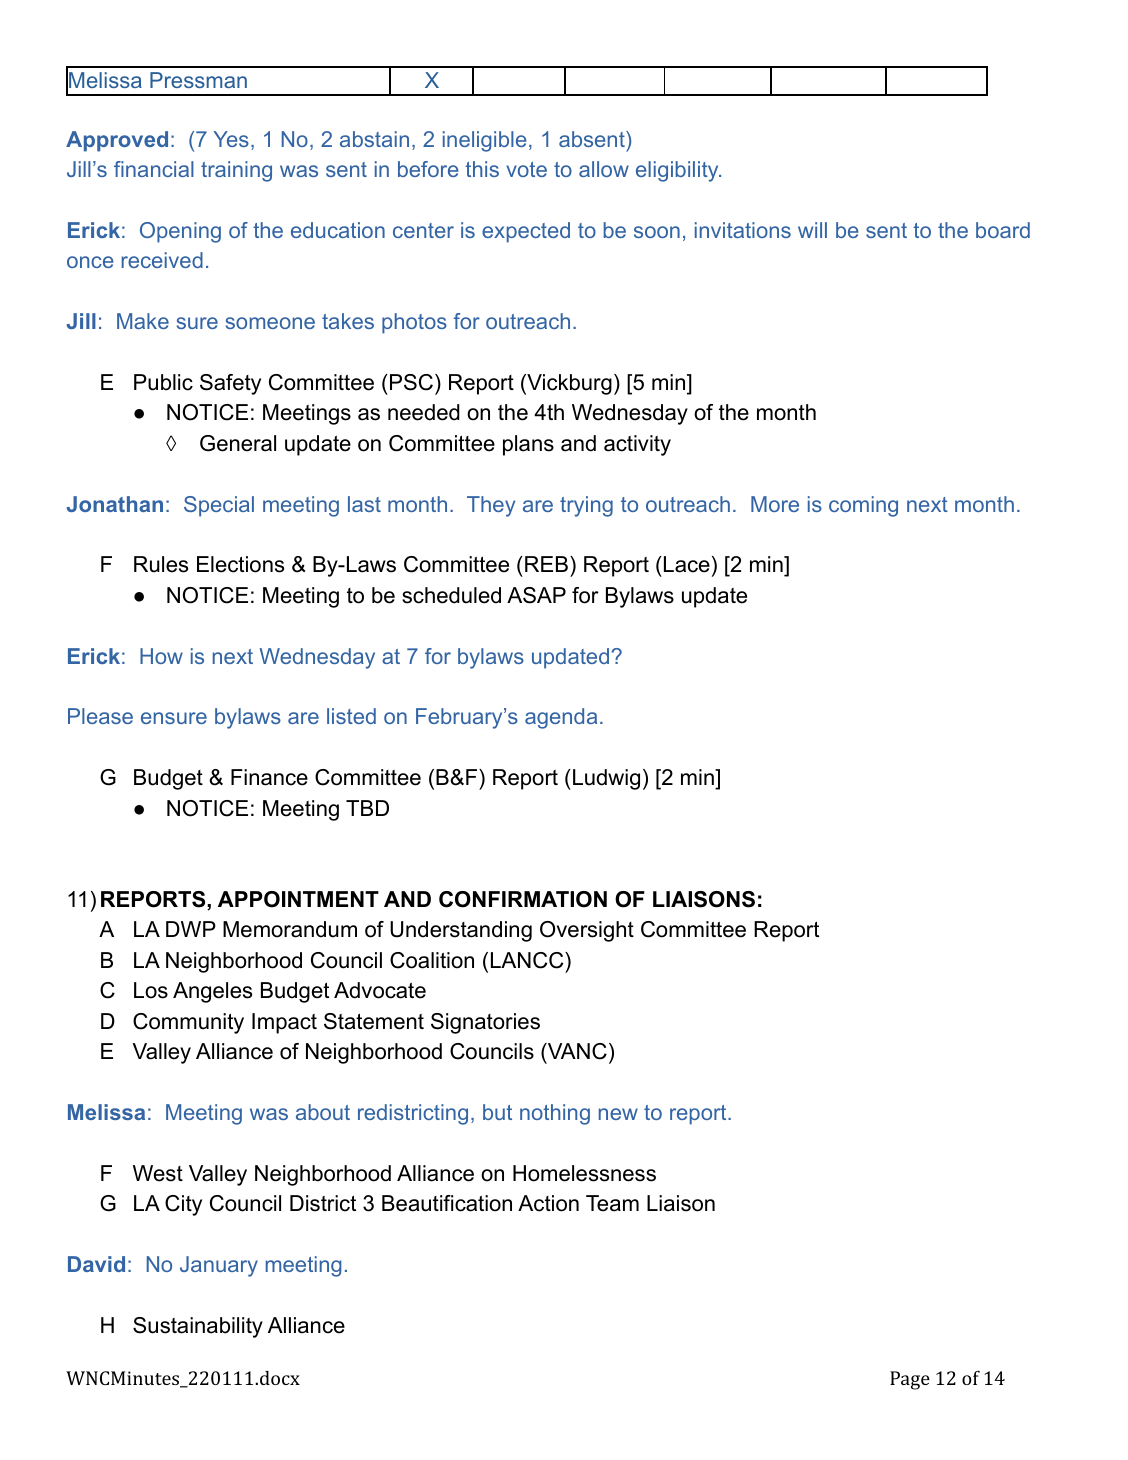  I want to click on agenda, so click(561, 718).
